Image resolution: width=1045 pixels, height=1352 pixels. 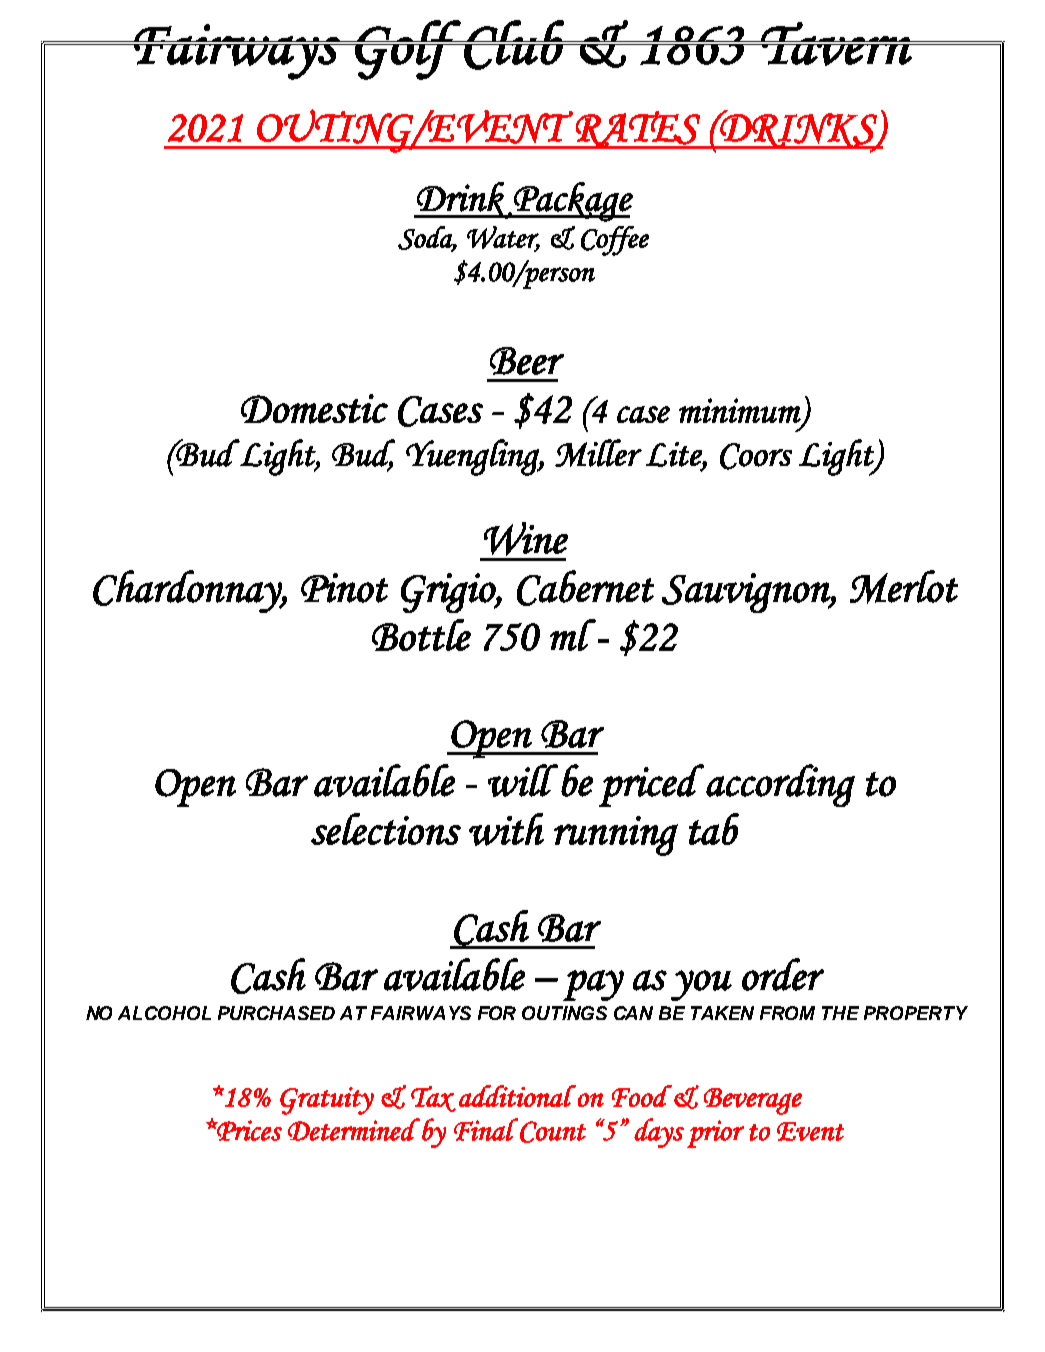 What do you see at coordinates (904, 587) in the image?
I see `Merlot` at bounding box center [904, 587].
